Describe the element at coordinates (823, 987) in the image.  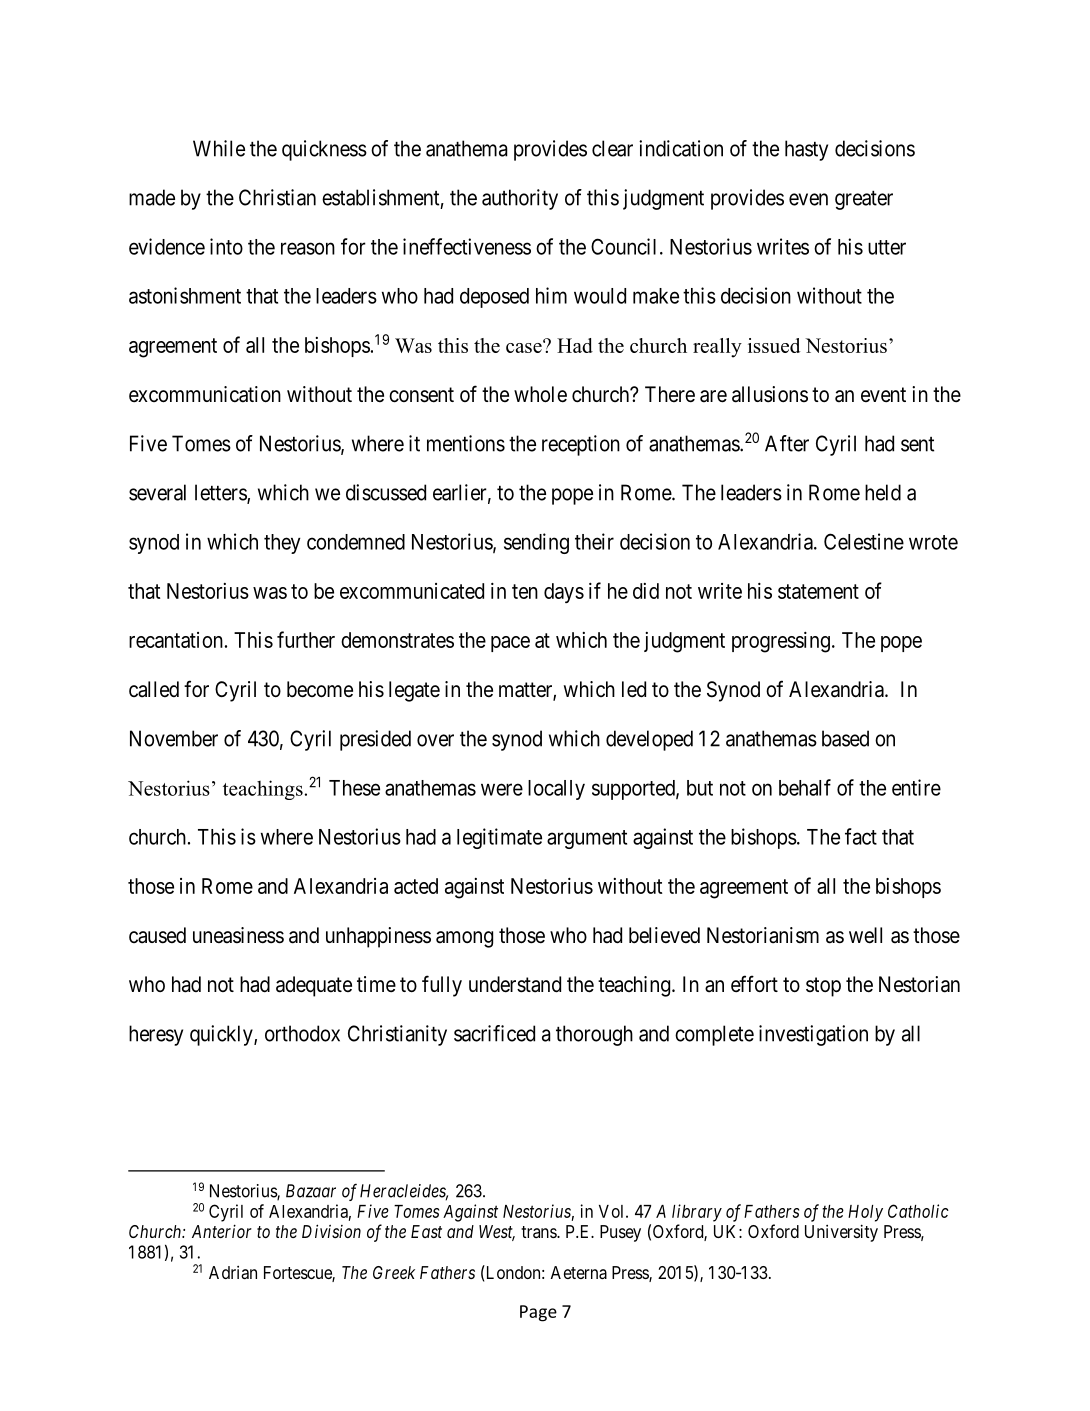
I see `stop` at that location.
